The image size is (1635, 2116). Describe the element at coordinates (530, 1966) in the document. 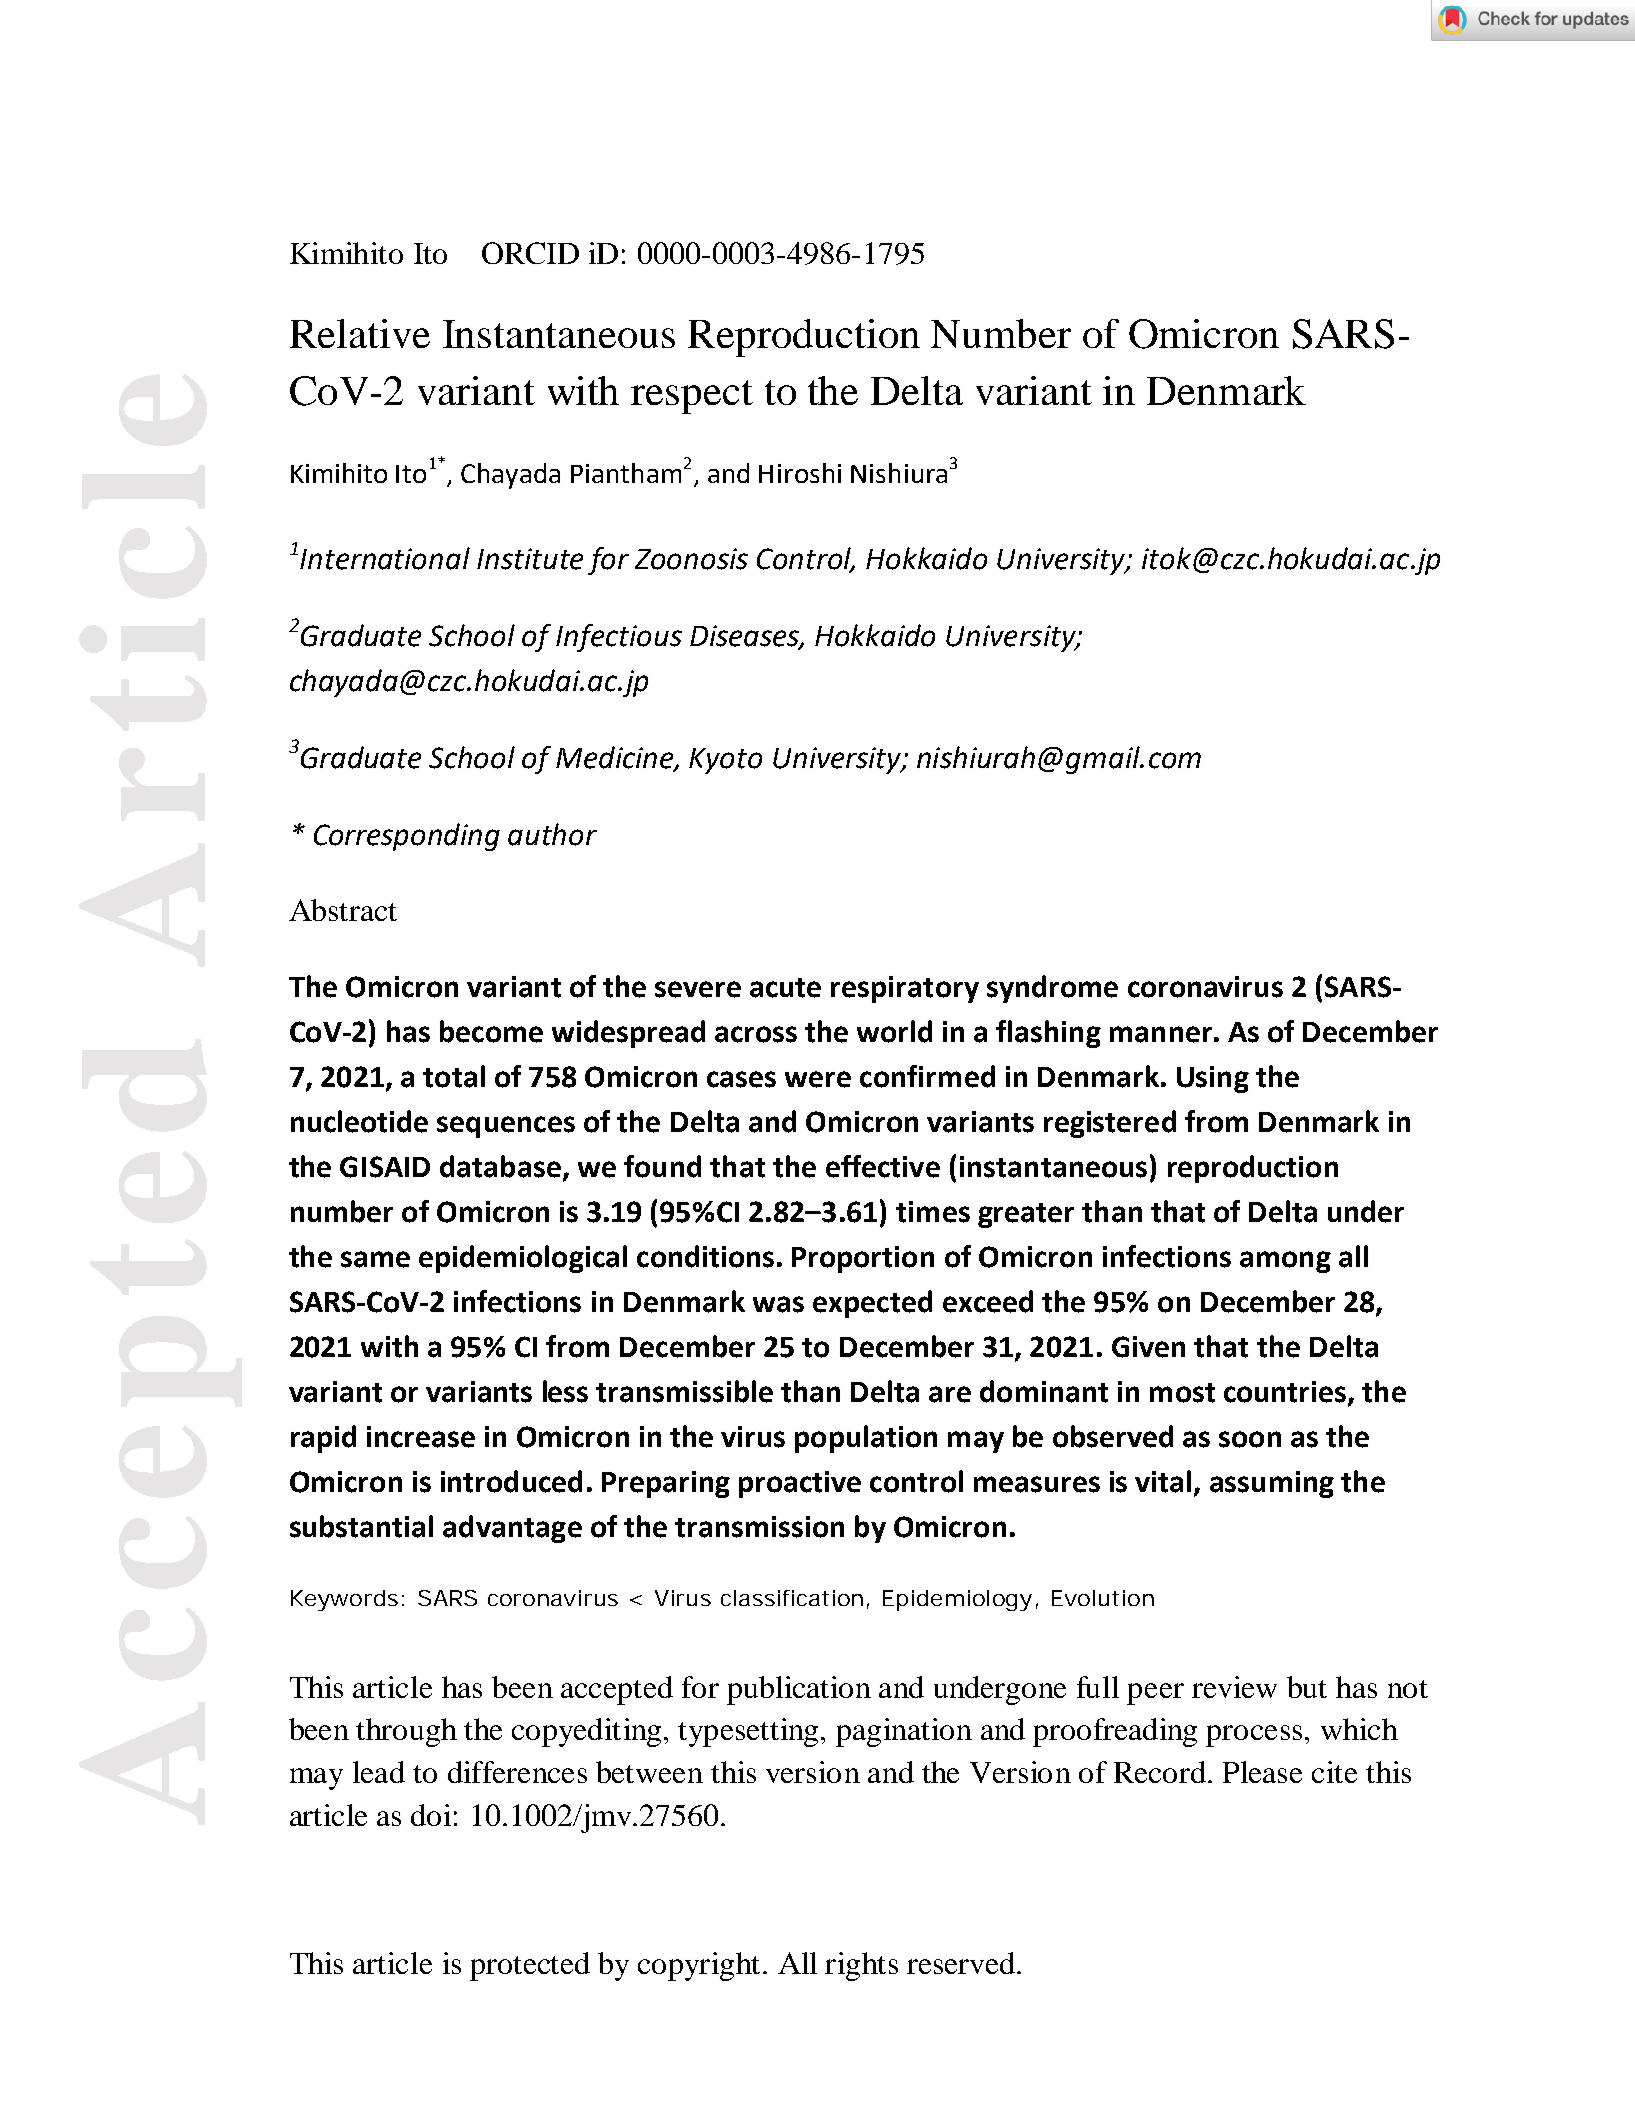

I see `protected` at that location.
